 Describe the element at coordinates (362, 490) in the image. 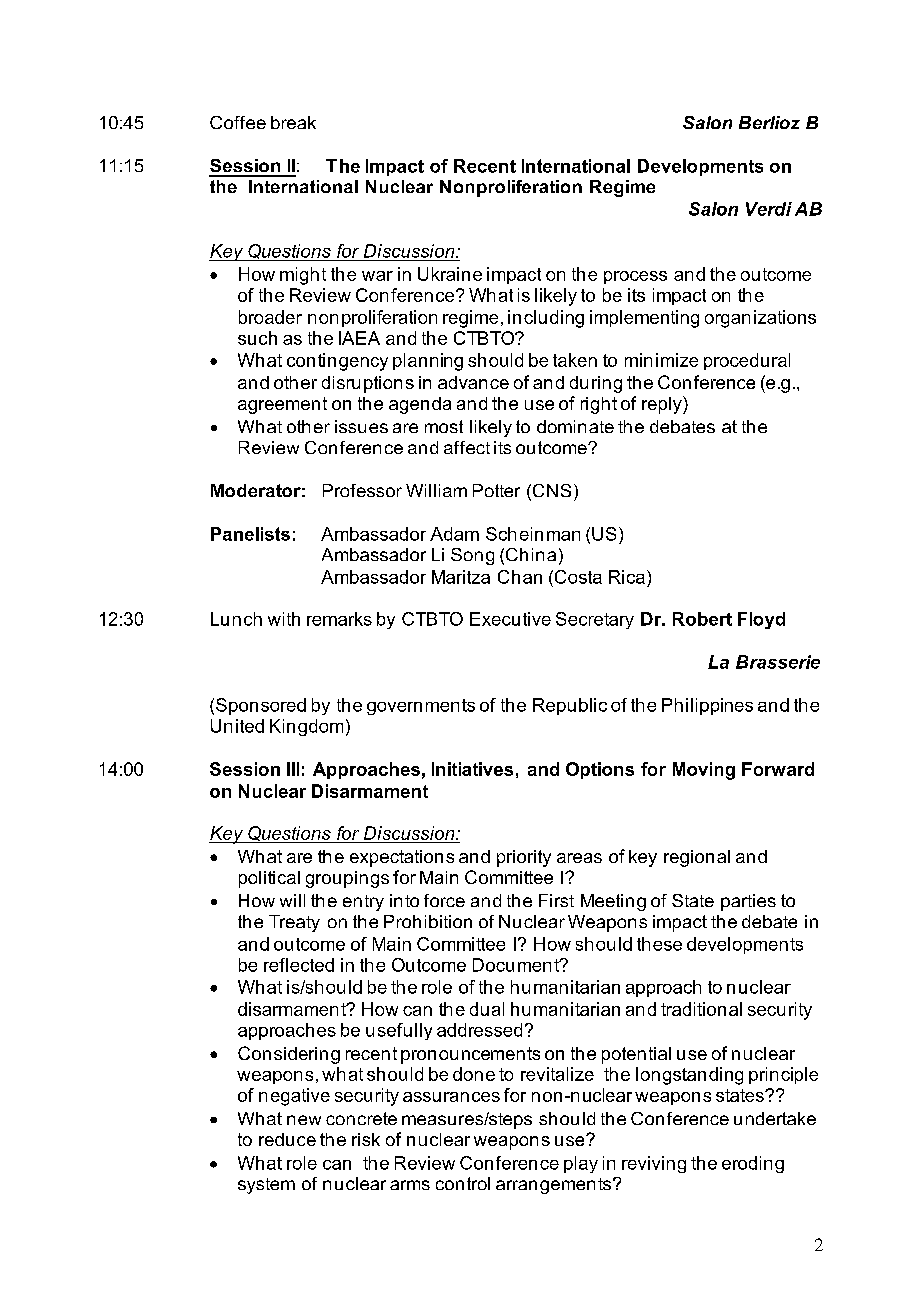

I see `Professor` at that location.
